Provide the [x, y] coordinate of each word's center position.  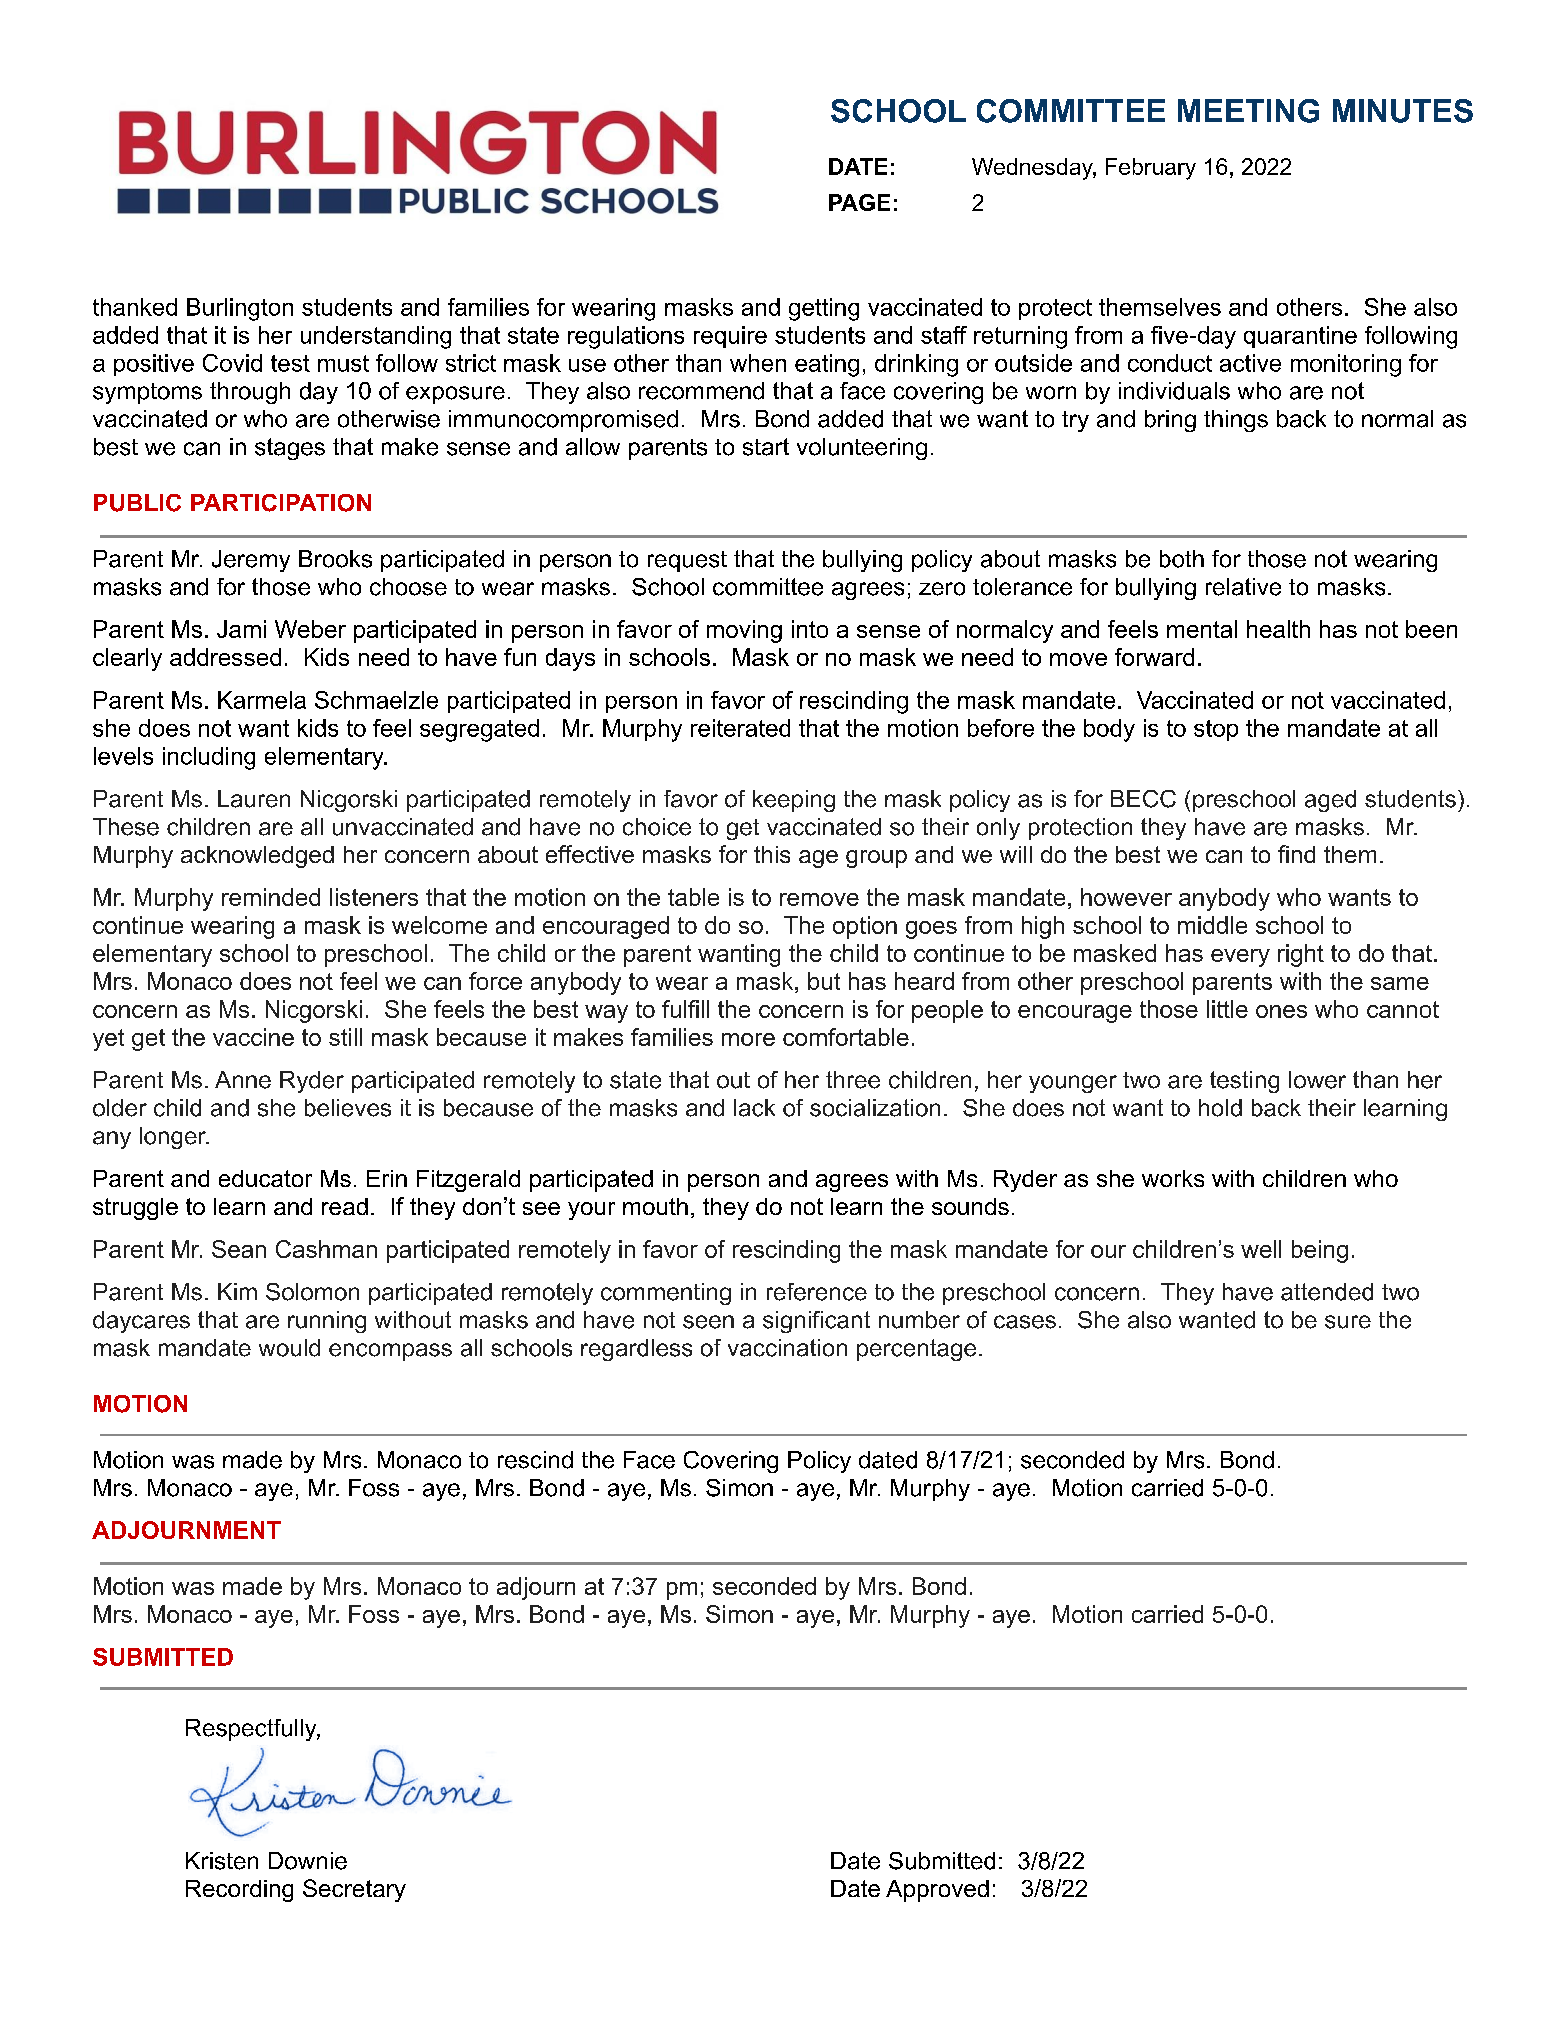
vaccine [253, 1037]
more [748, 1039]
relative [1243, 587]
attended [1327, 1292]
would [289, 1348]
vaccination [787, 1348]
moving [744, 631]
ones [1281, 1011]
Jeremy [251, 561]
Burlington [240, 309]
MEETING [1248, 111]
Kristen [222, 1861]
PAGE [859, 202]
